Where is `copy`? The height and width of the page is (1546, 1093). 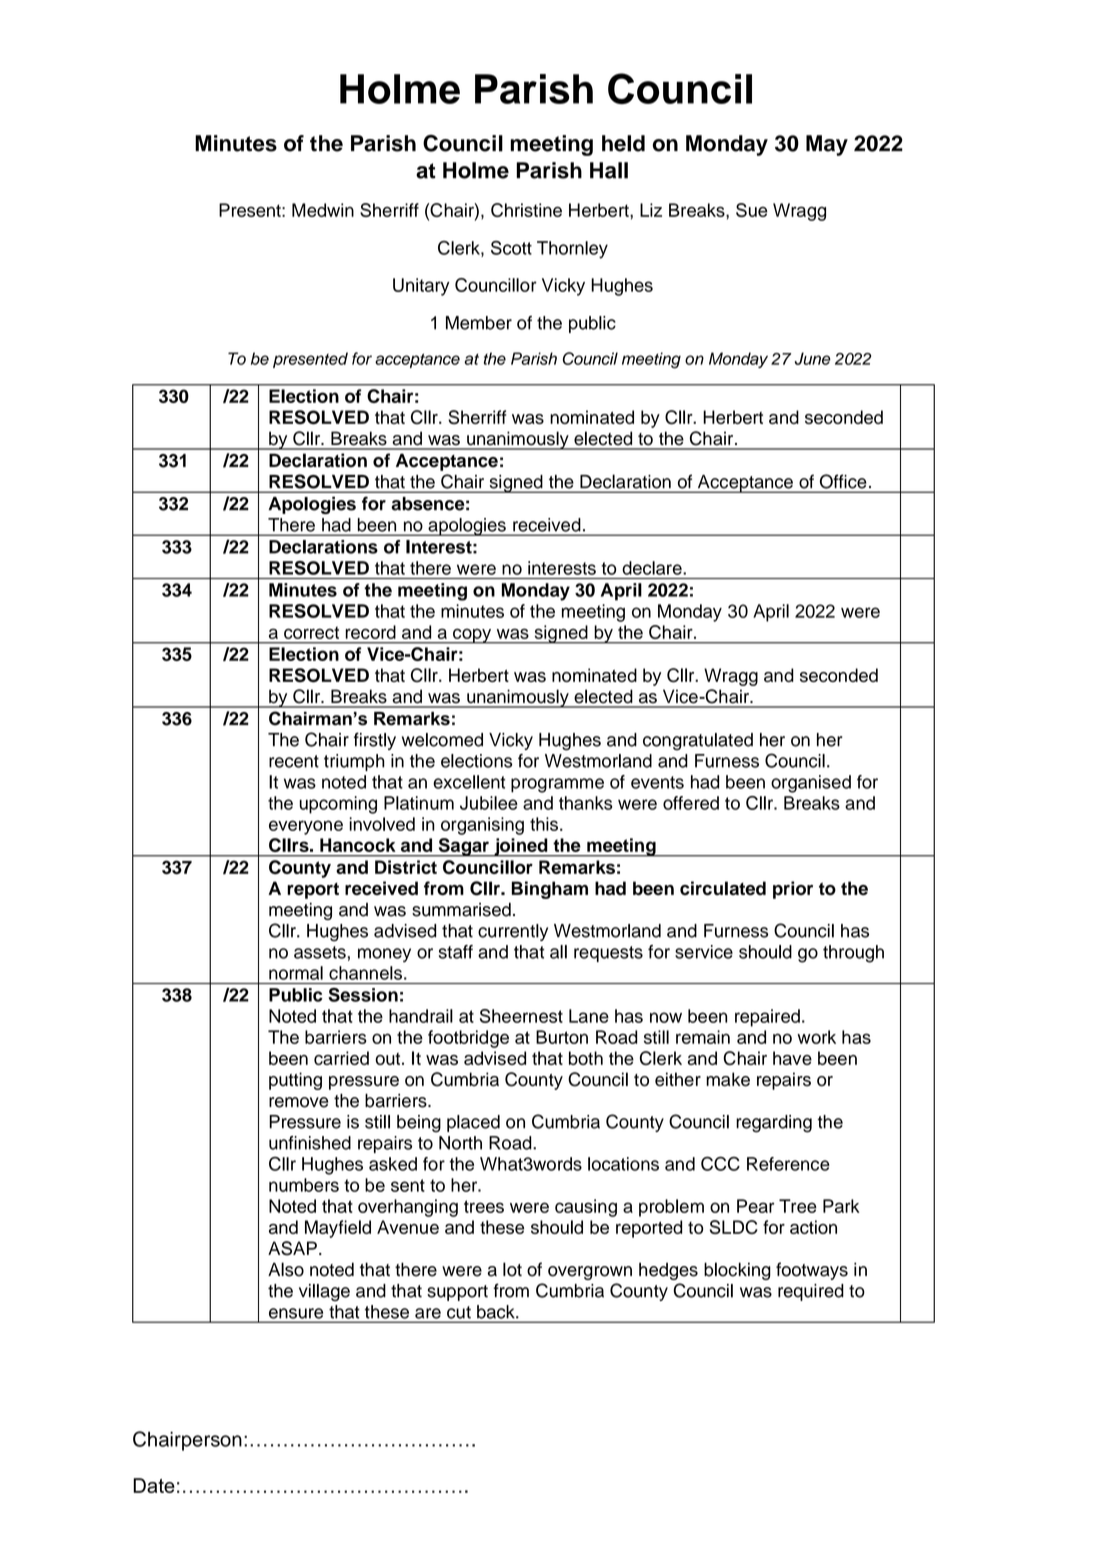 copy is located at coordinates (472, 636).
